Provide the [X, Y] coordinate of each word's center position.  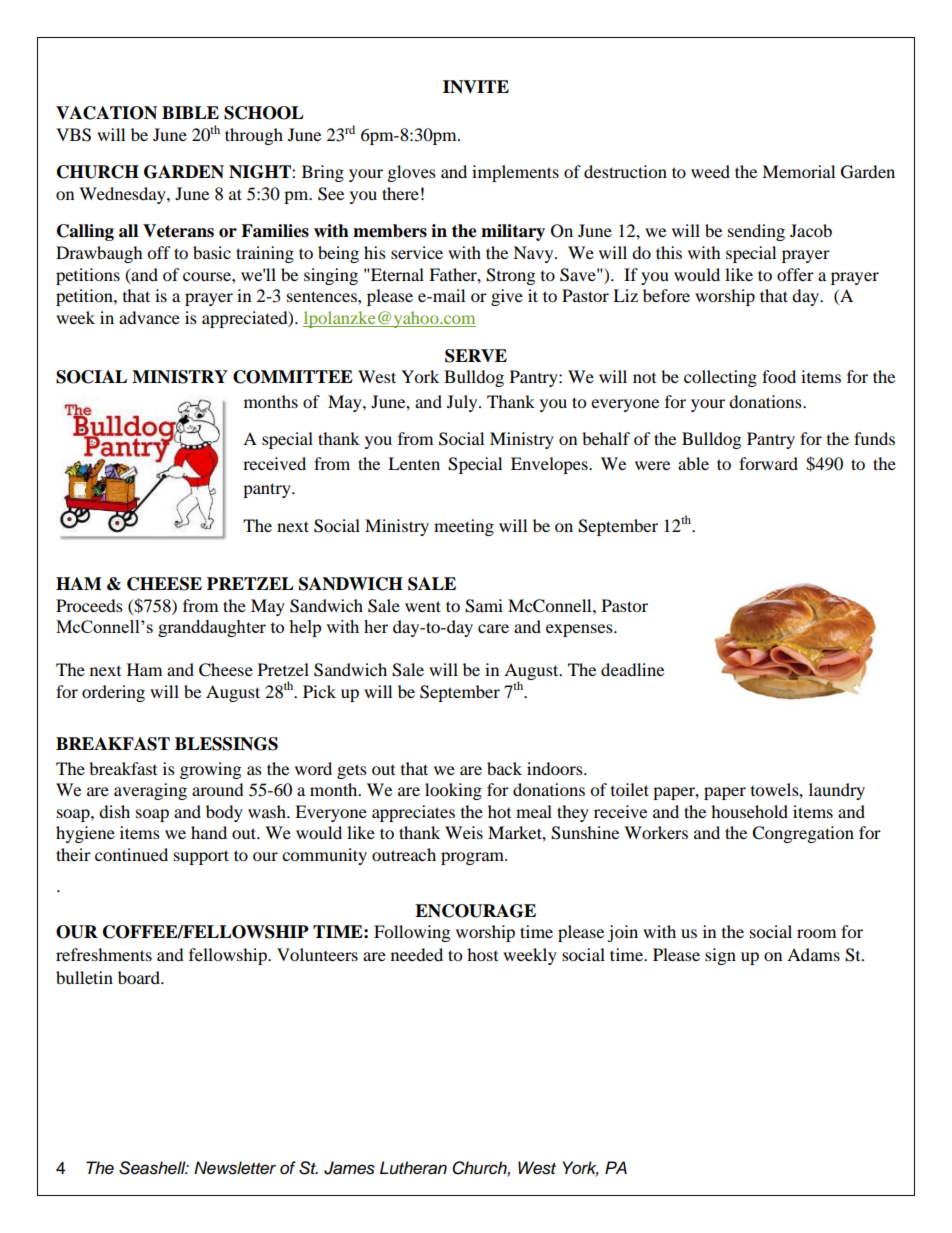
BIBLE [190, 112]
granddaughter [212, 628]
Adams [813, 954]
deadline [632, 669]
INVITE [476, 87]
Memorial [798, 171]
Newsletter [235, 1168]
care [493, 628]
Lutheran [413, 1168]
